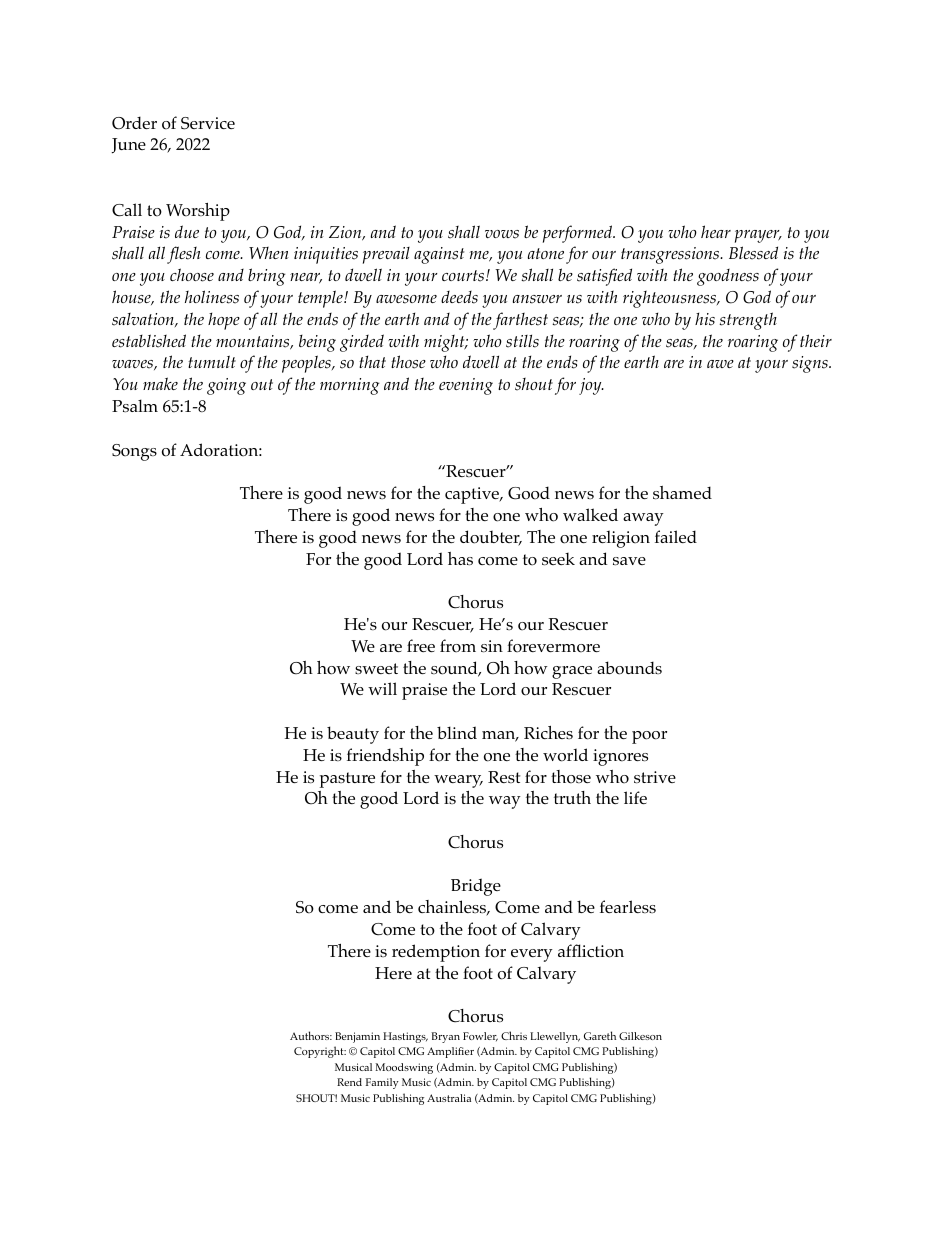 Image resolution: width=952 pixels, height=1233 pixels. What do you see at coordinates (600, 1035) in the screenshot?
I see `Gareth` at bounding box center [600, 1035].
